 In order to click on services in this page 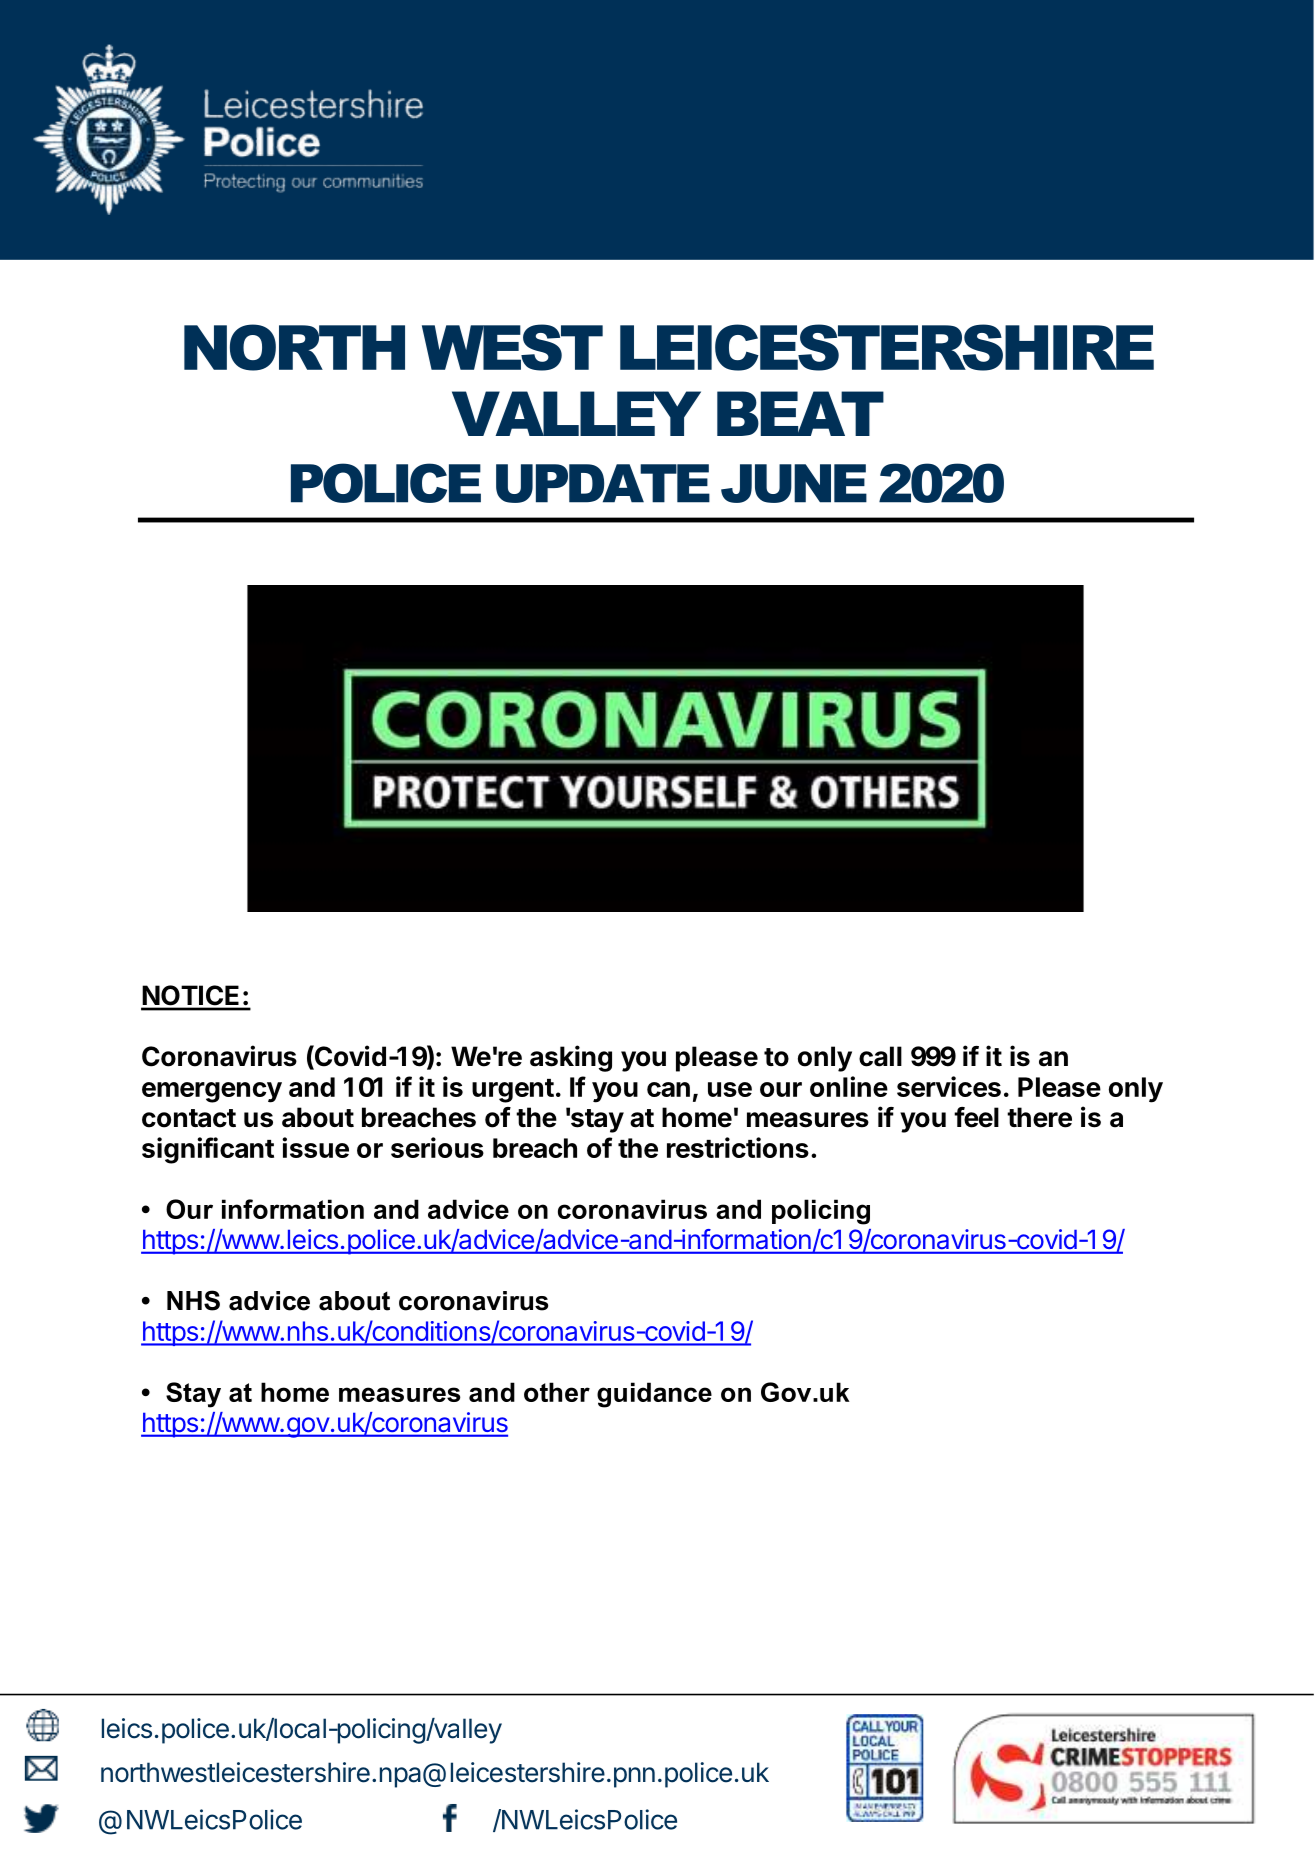, I will do `click(949, 1086)`.
